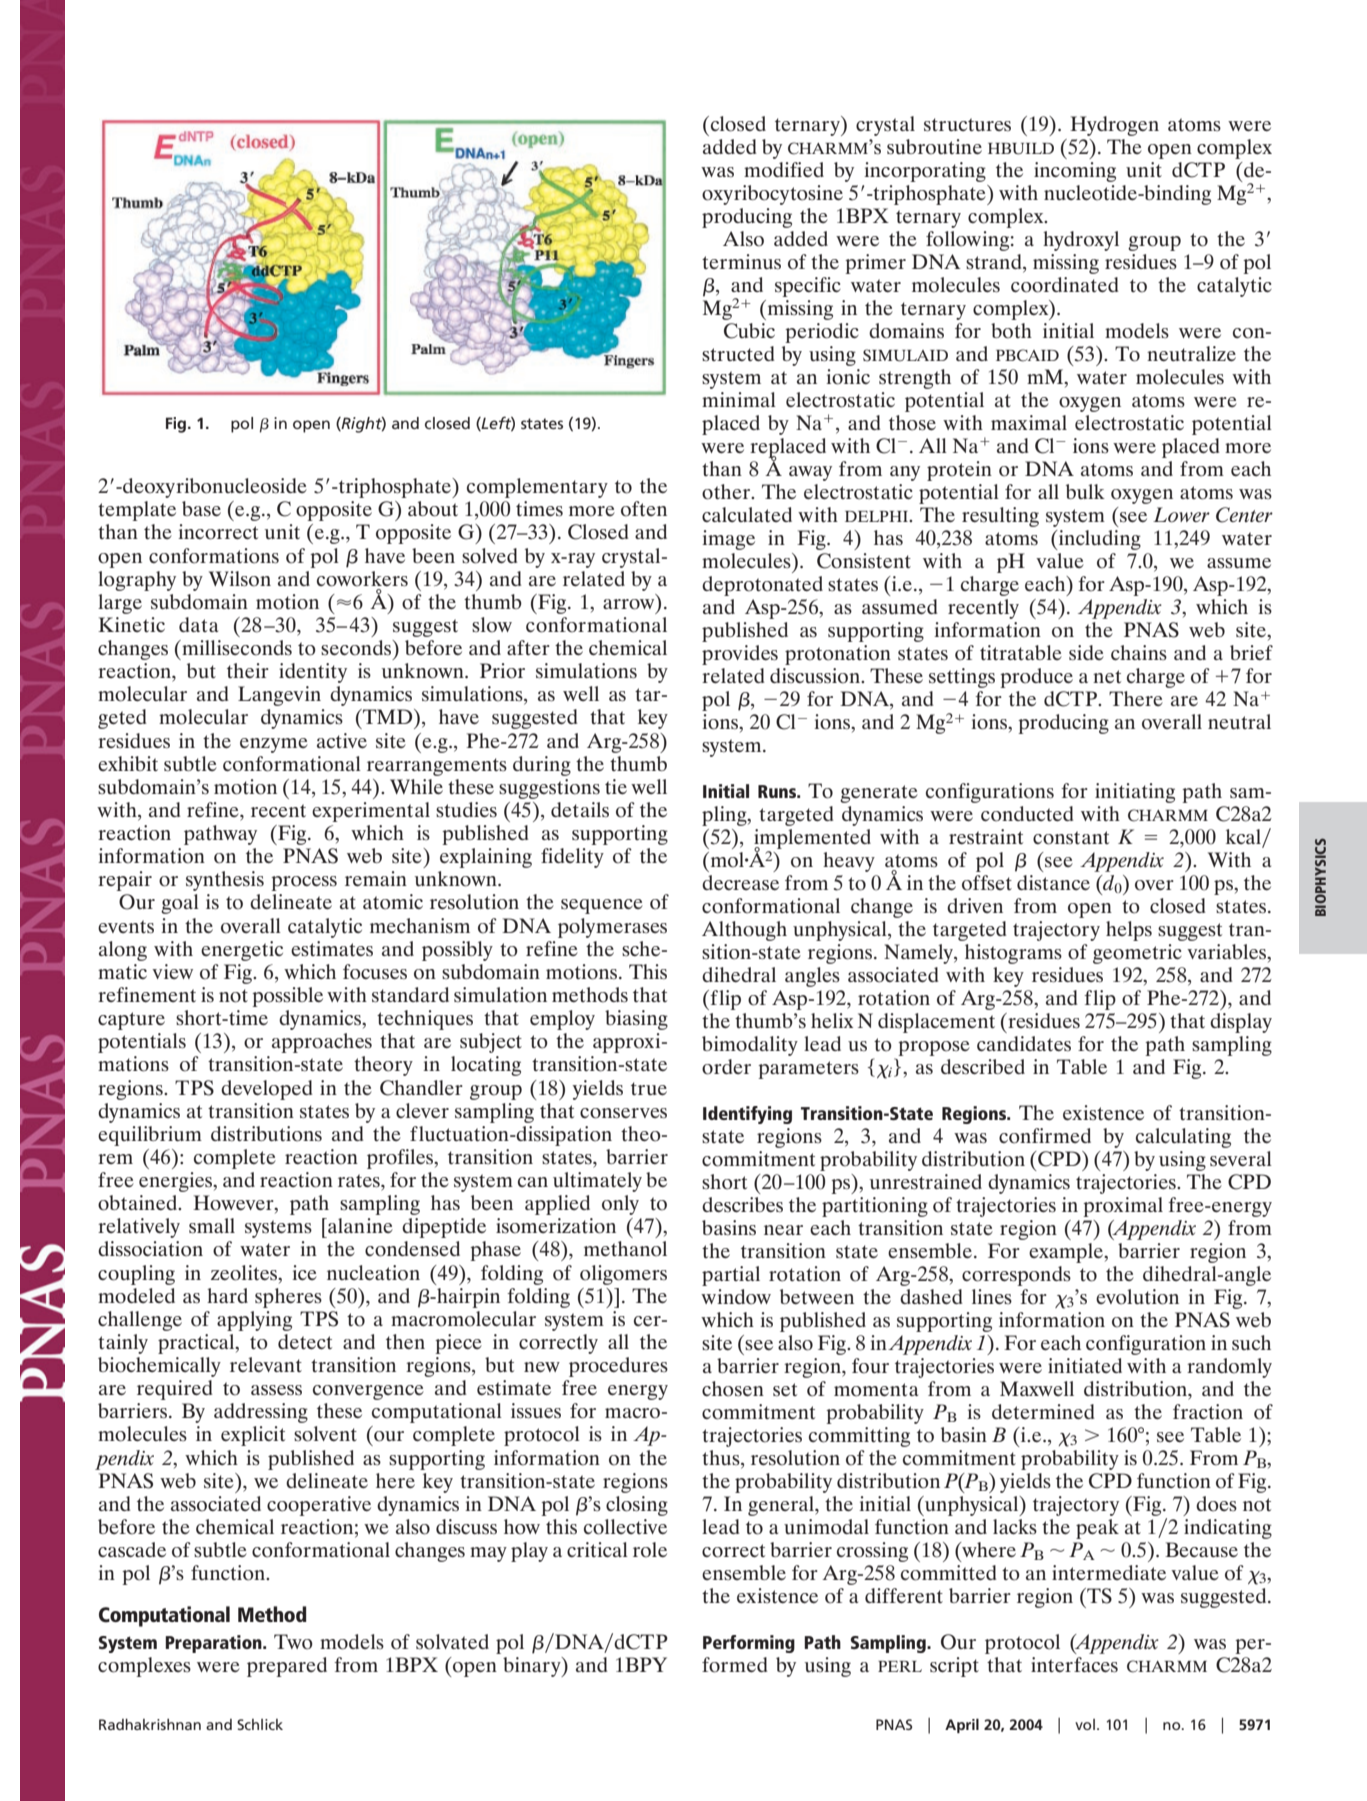  Describe the element at coordinates (749, 1644) in the page. I see `Performing` at that location.
